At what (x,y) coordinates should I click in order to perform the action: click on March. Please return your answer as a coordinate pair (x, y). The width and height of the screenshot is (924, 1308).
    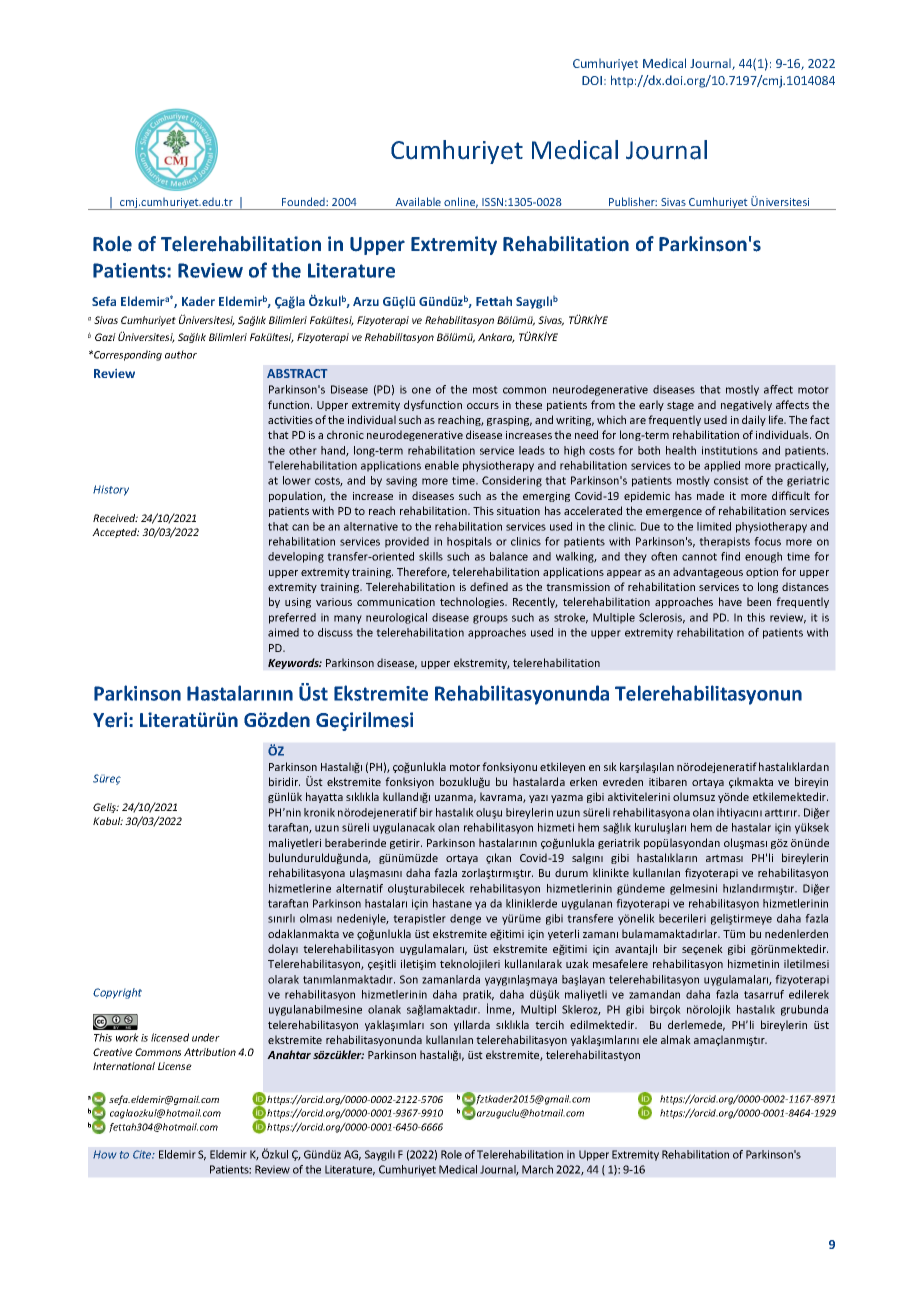
    Looking at the image, I should click on (537, 1169).
